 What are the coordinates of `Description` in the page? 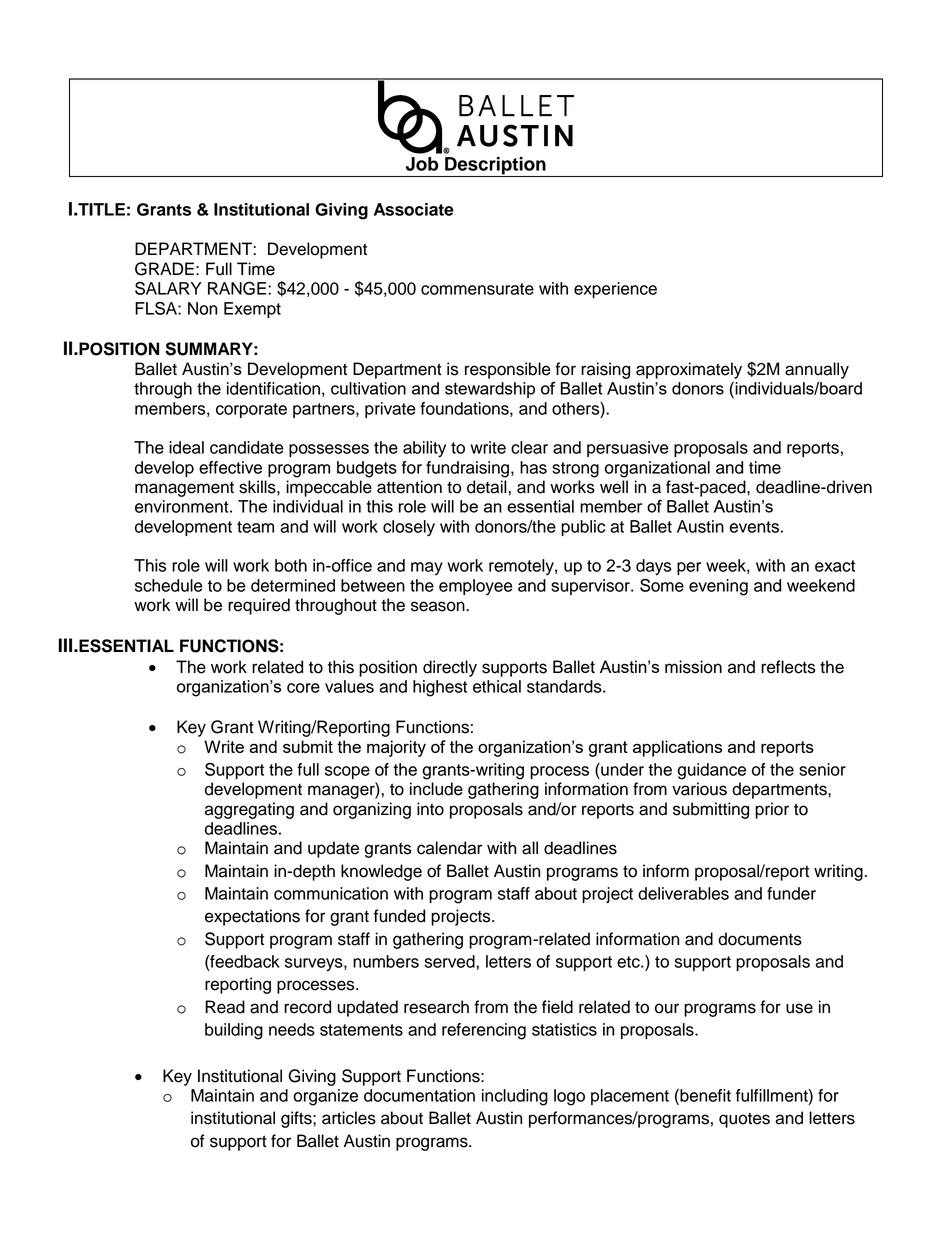 It's located at (495, 167).
